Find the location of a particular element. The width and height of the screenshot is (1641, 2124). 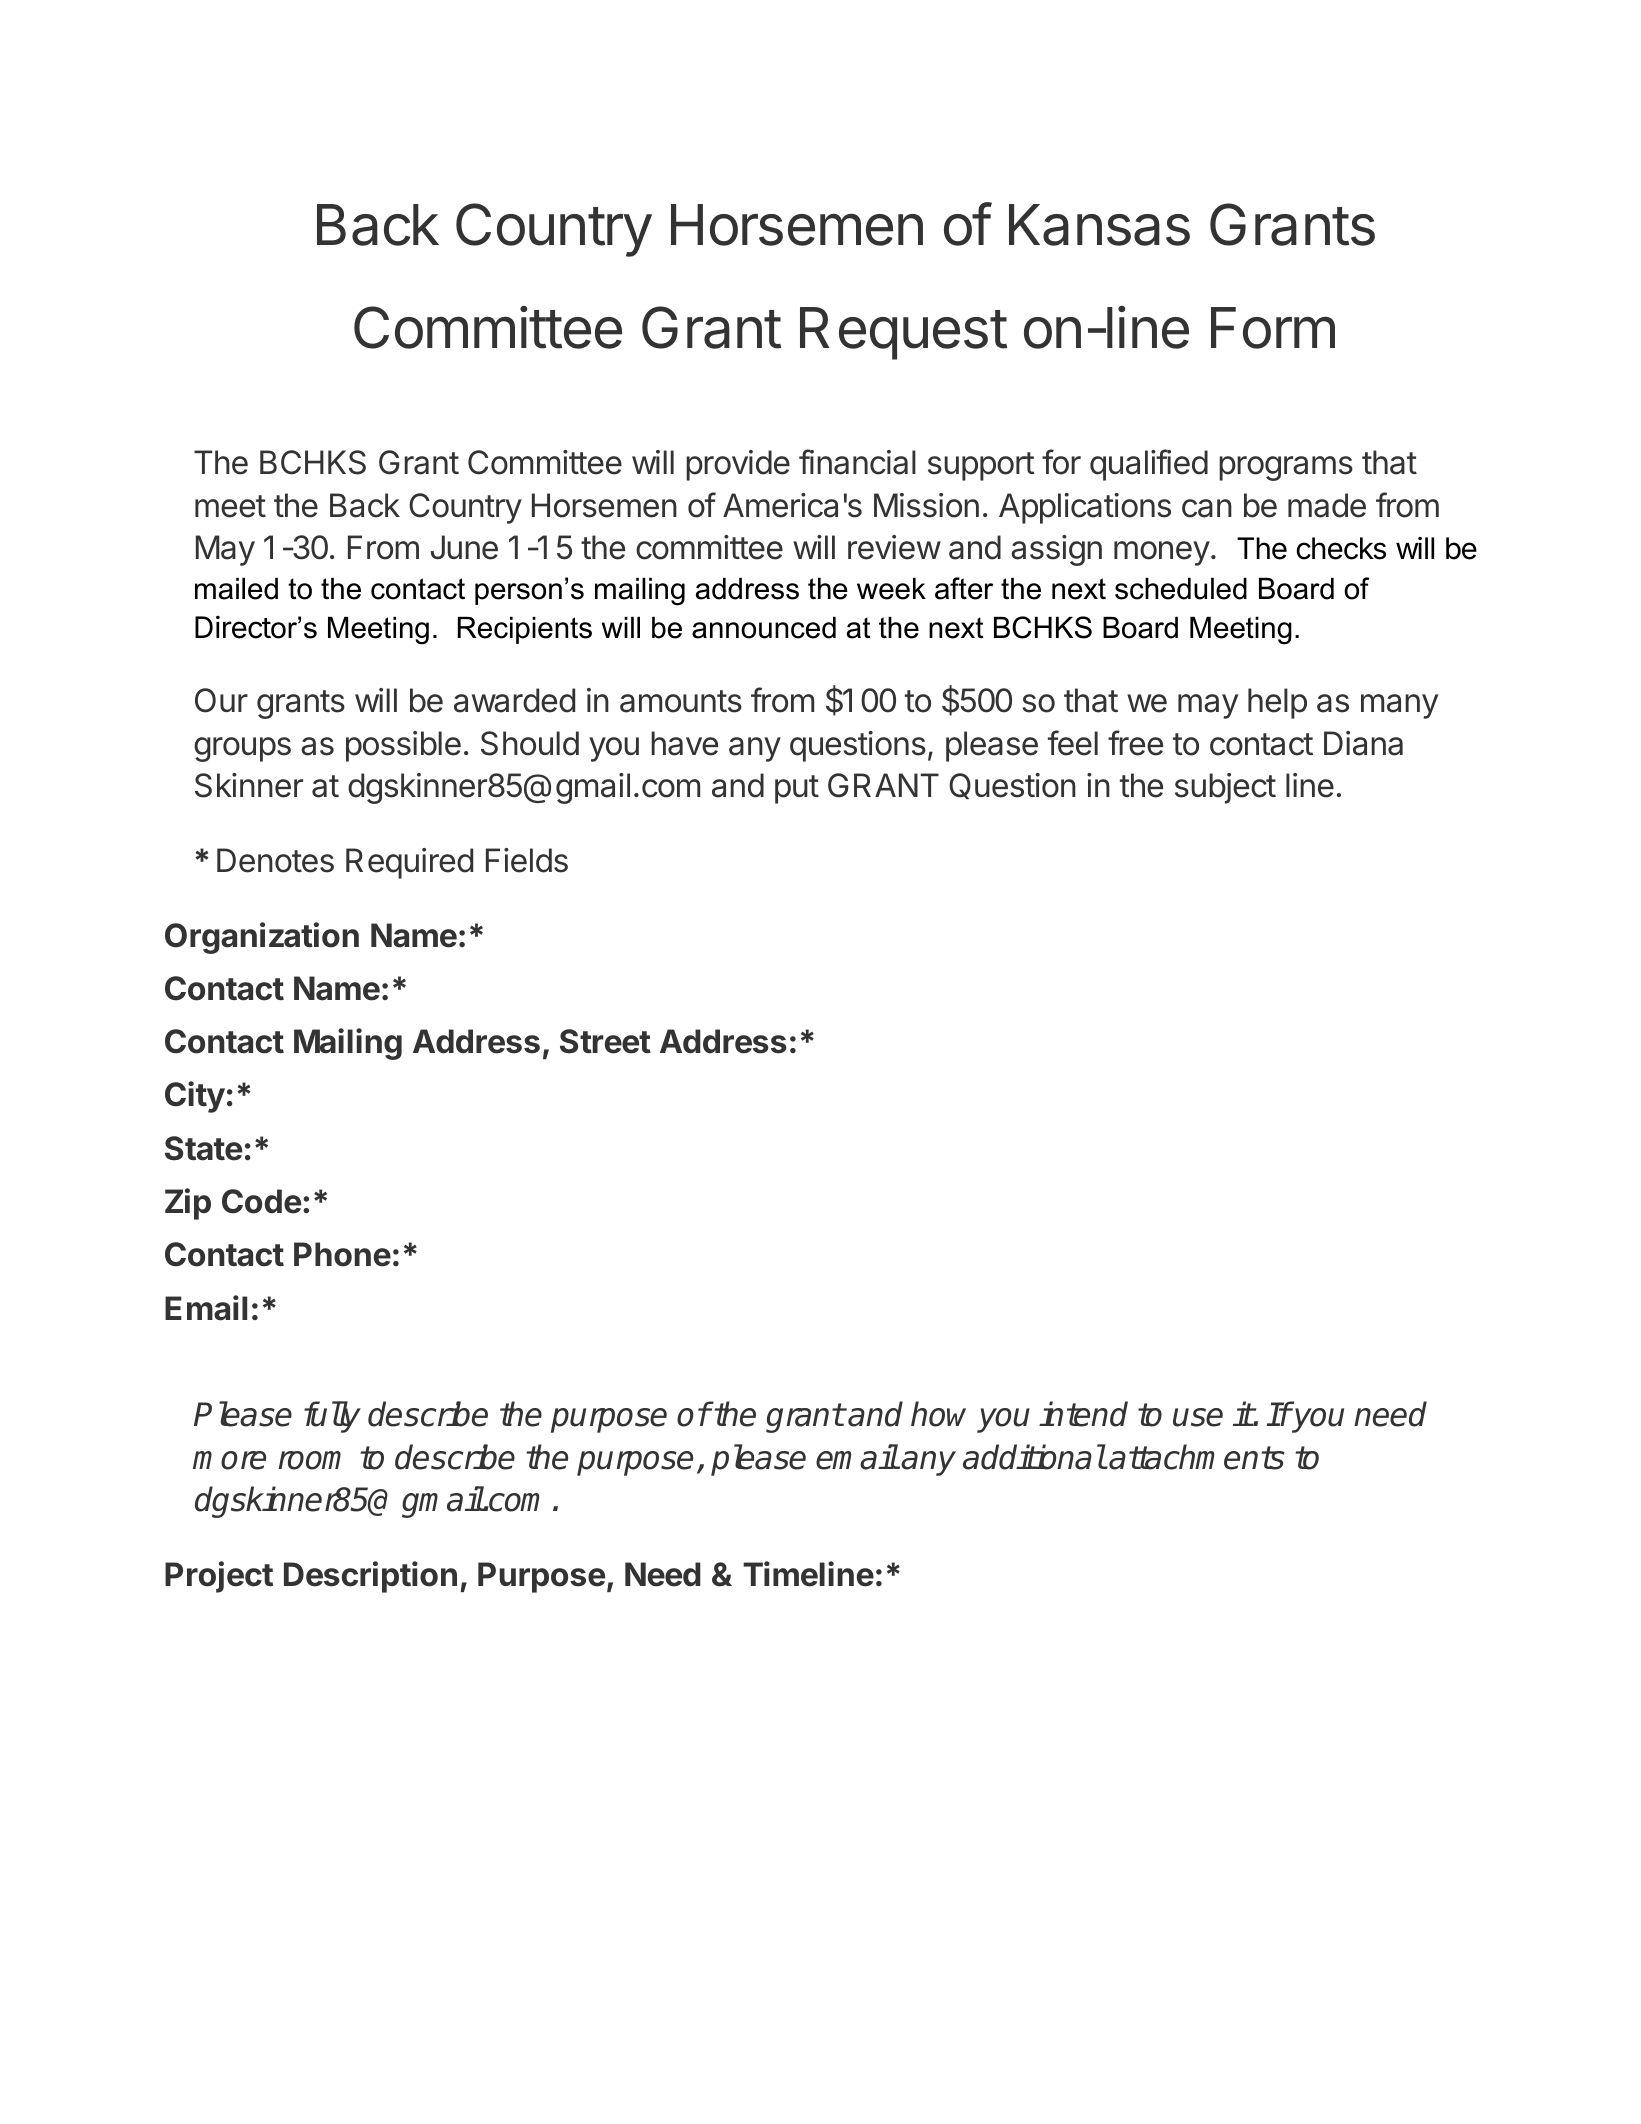

how is located at coordinates (938, 1414).
